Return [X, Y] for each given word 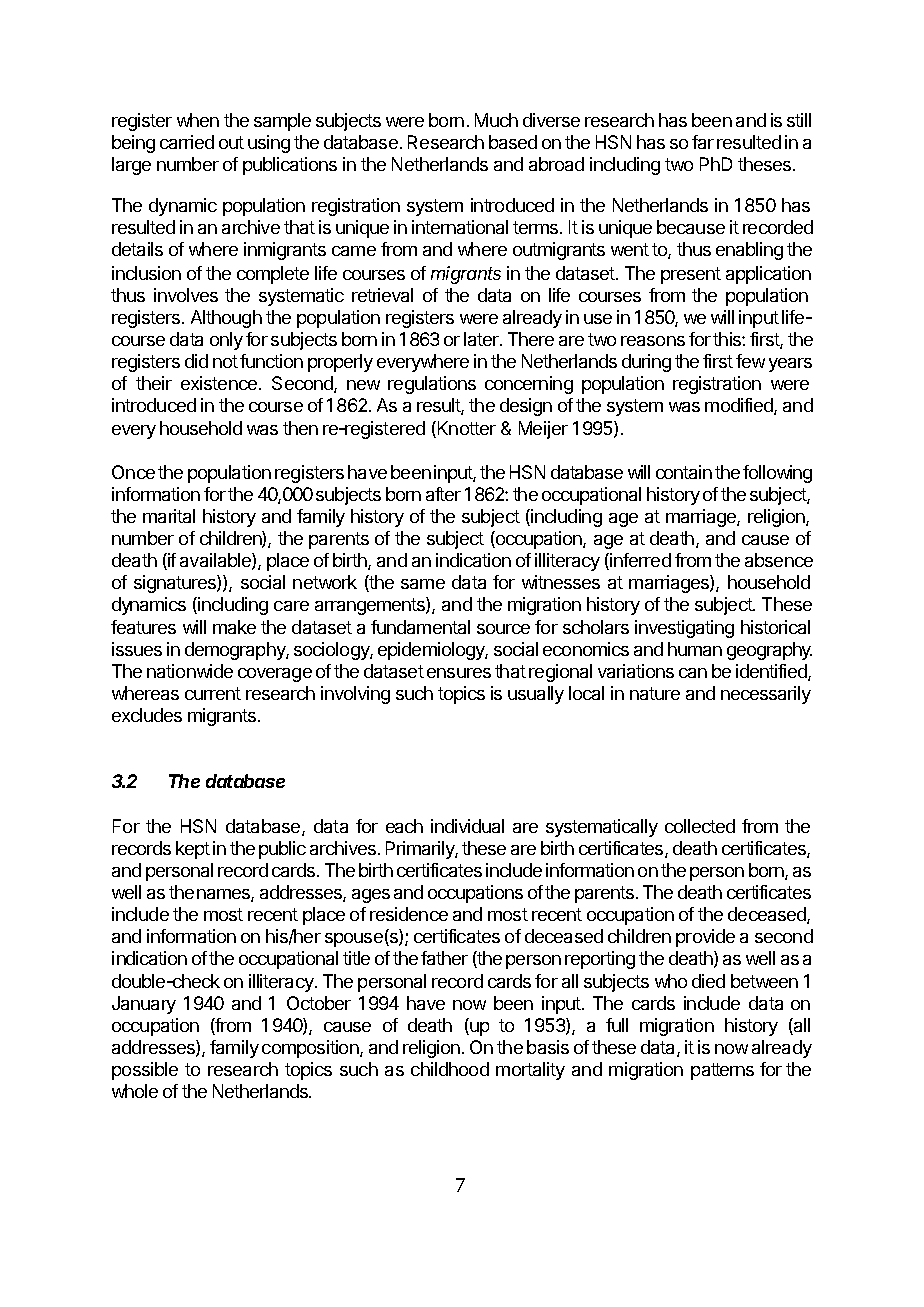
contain [684, 472]
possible [145, 1071]
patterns [722, 1071]
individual [467, 826]
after [443, 494]
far [703, 142]
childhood [450, 1069]
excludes [147, 715]
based [513, 142]
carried [187, 142]
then [300, 428]
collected [700, 826]
